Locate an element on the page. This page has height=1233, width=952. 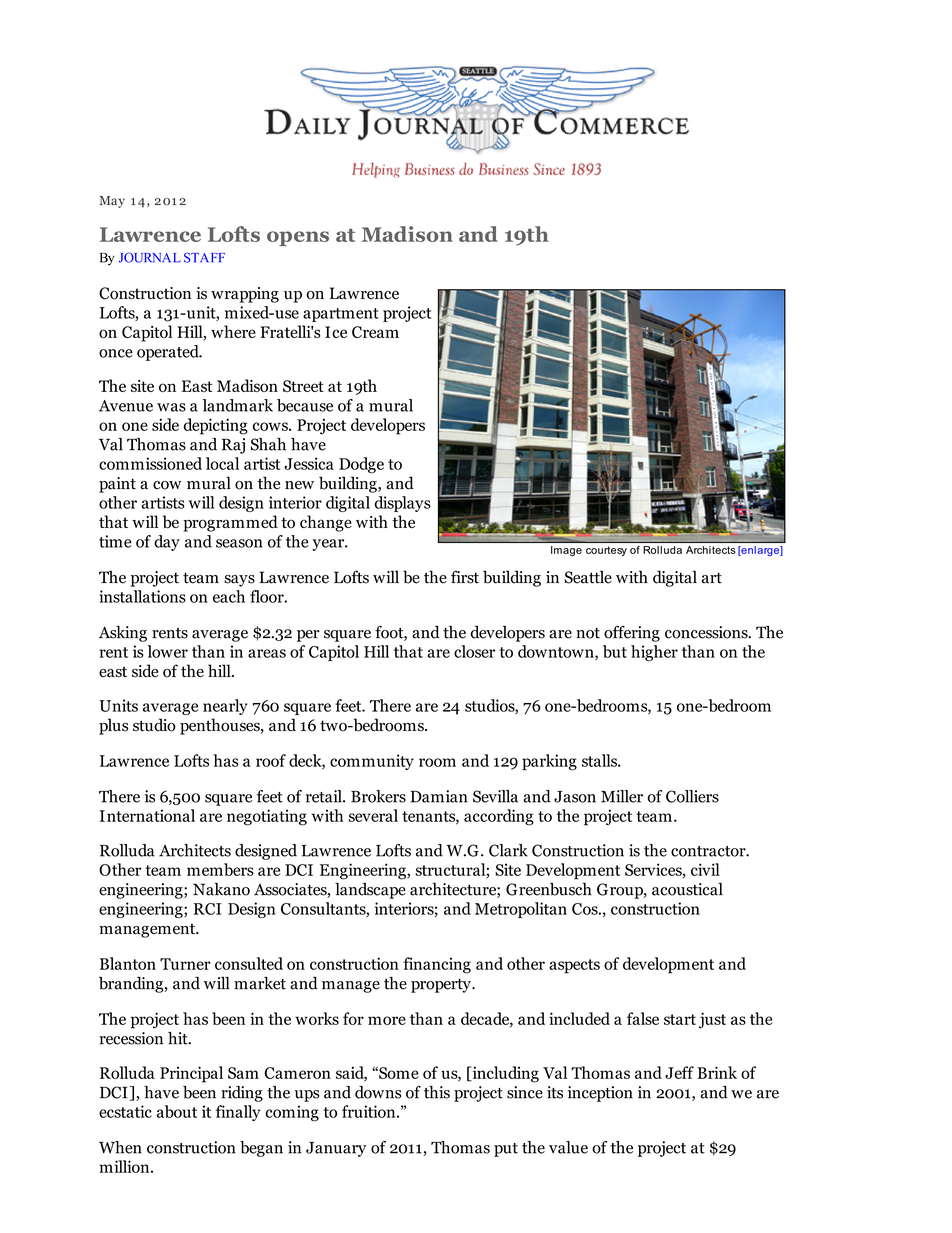
this is located at coordinates (437, 1092).
